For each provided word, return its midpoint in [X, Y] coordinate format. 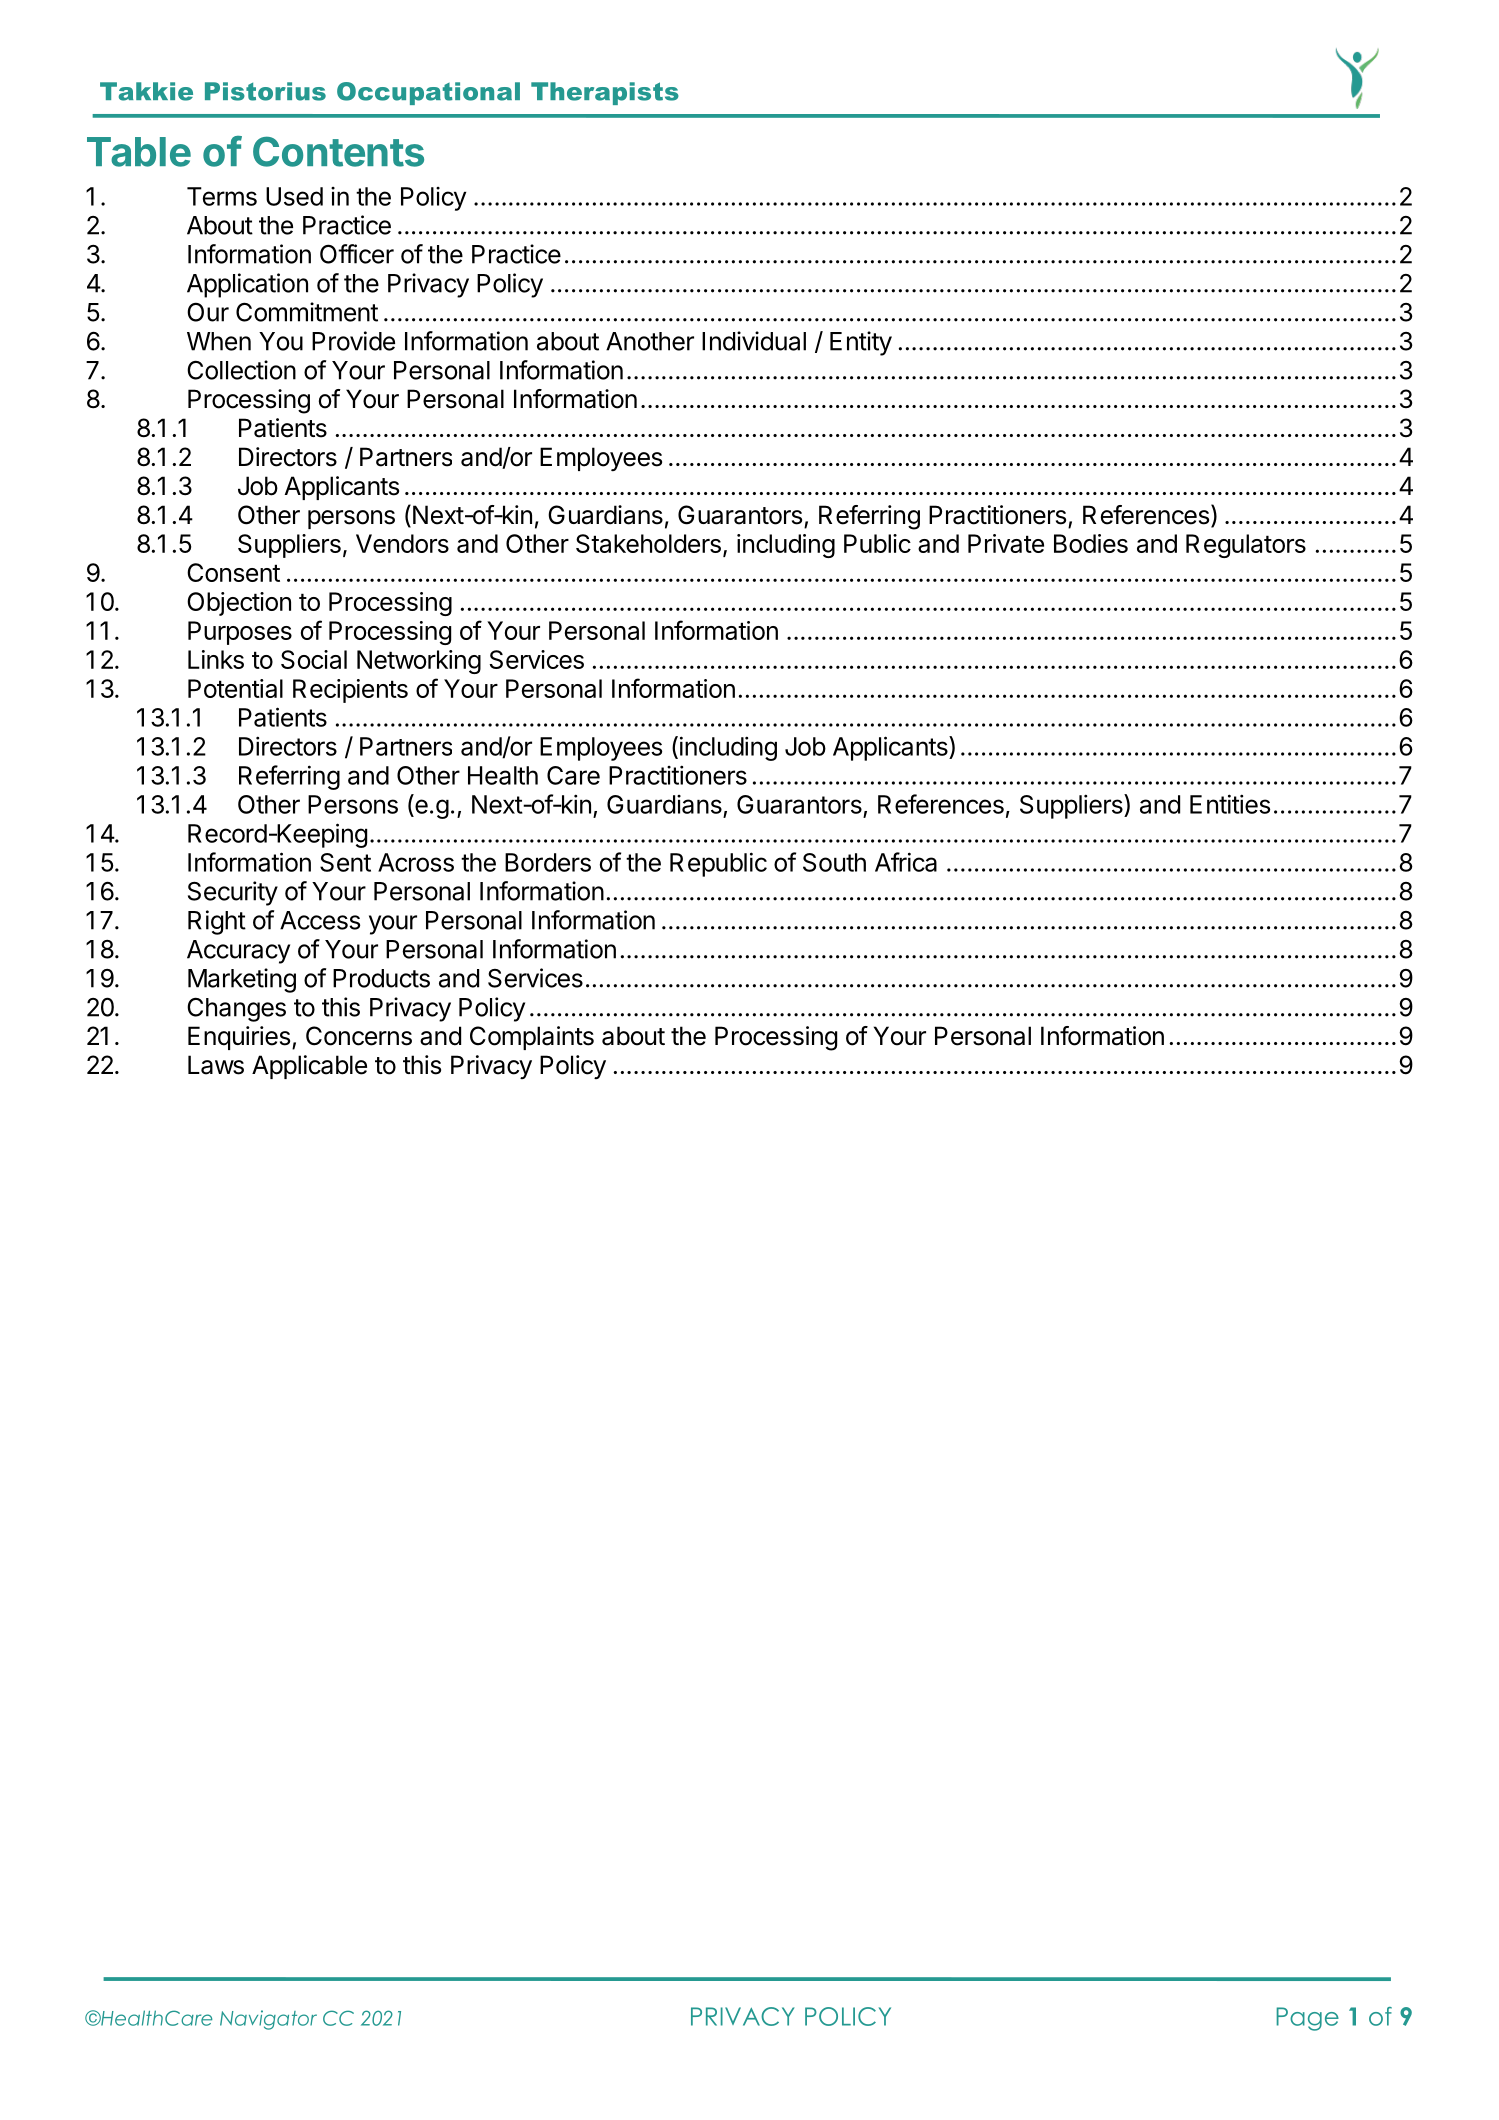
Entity [861, 343]
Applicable [309, 1067]
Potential [235, 688]
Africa [906, 862]
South [834, 862]
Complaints [532, 1038]
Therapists [605, 93]
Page [1308, 2019]
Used [294, 196]
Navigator [268, 2020]
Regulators [1246, 546]
